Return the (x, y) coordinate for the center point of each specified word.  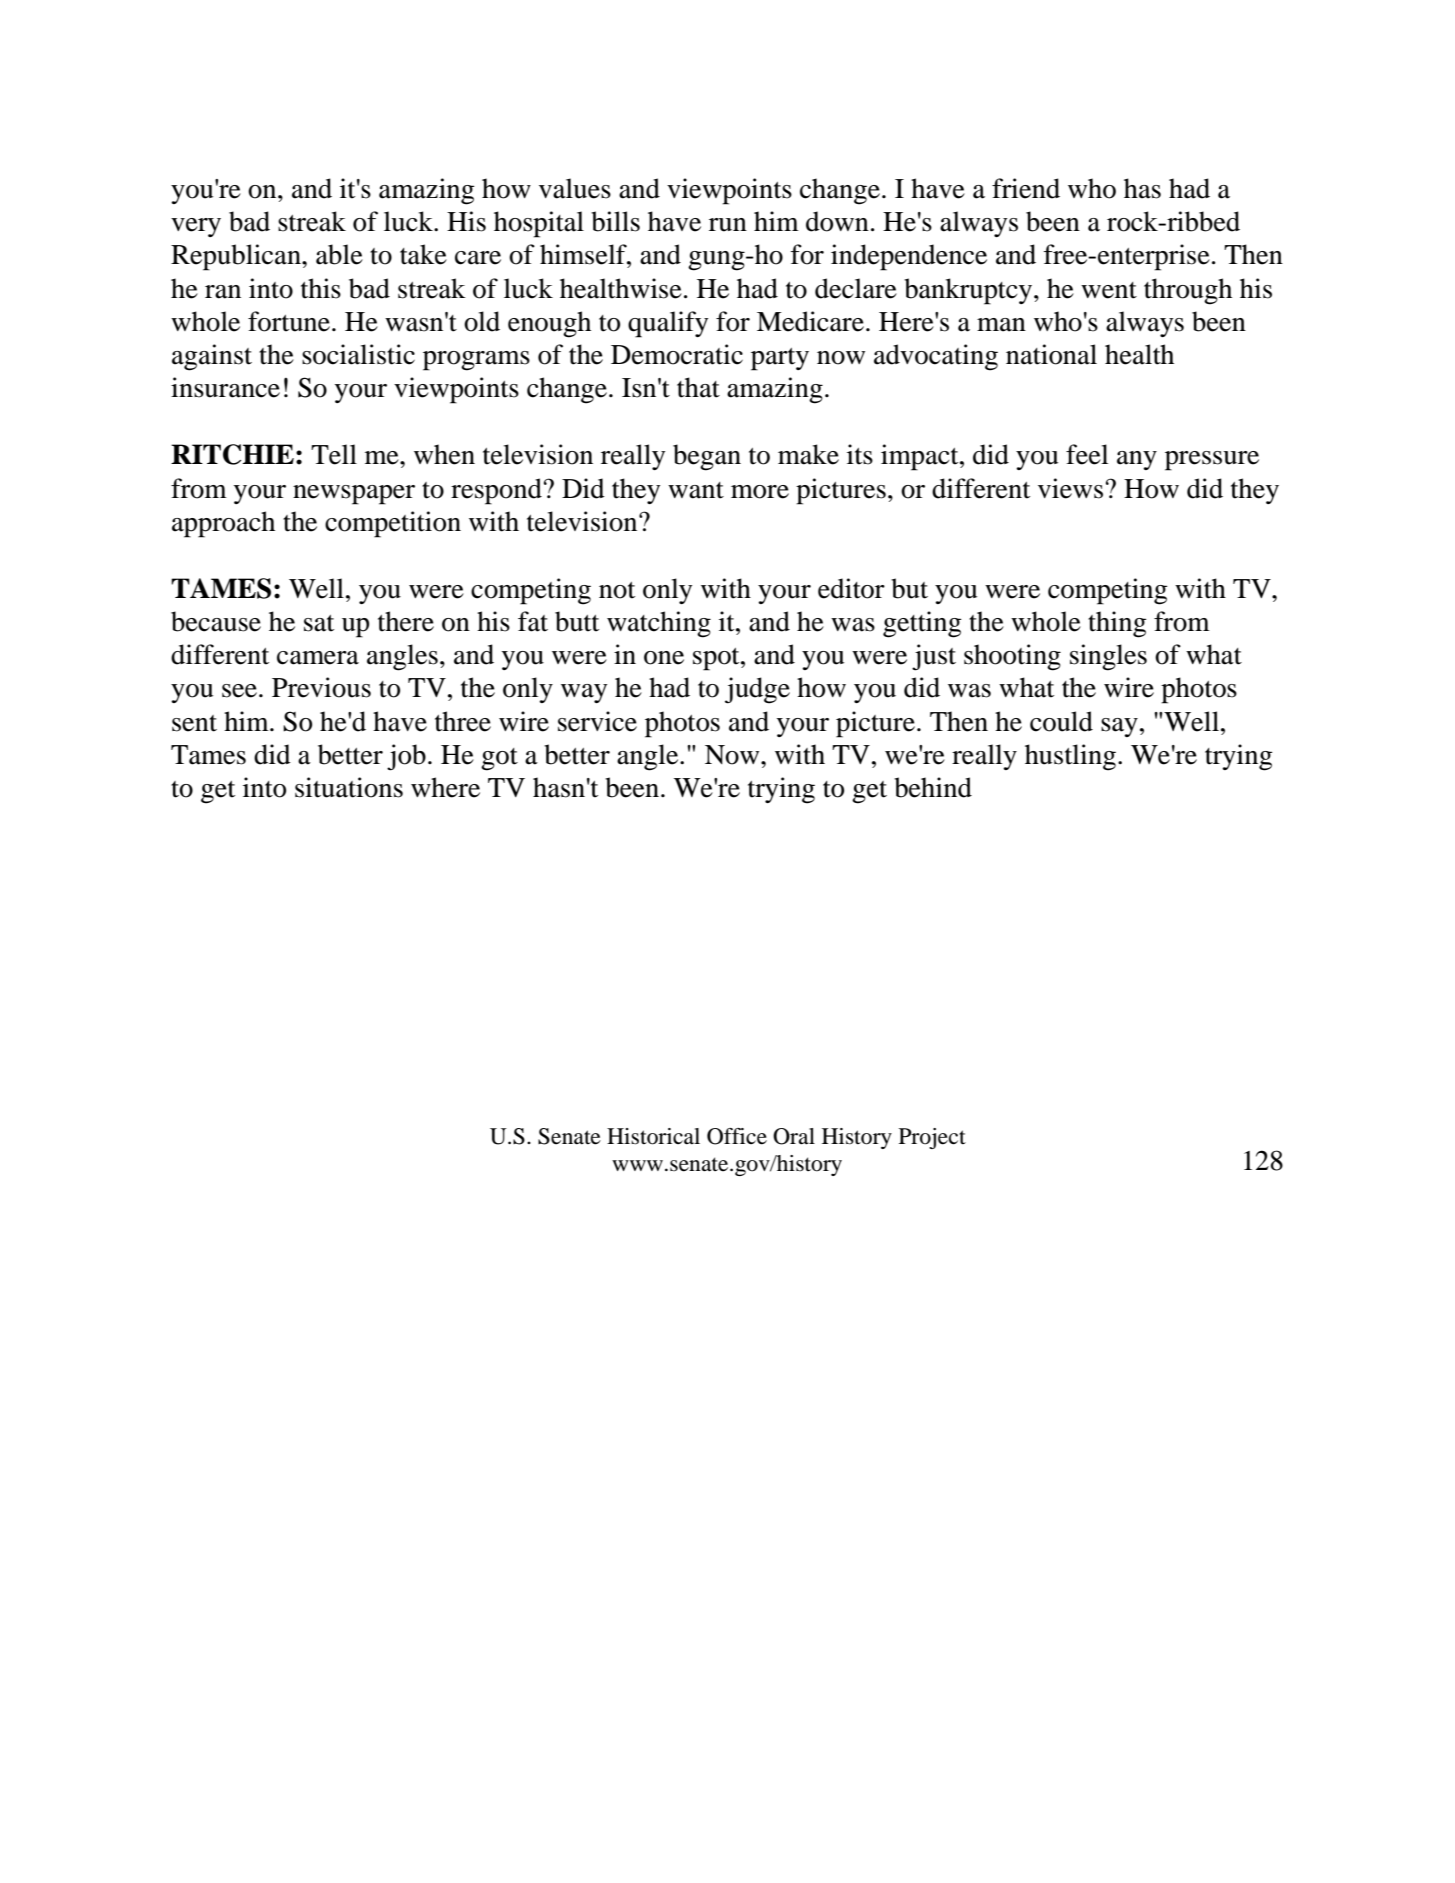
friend (1026, 188)
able (339, 254)
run (728, 225)
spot (717, 659)
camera (318, 658)
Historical (653, 1136)
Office (737, 1136)
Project (932, 1138)
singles (1108, 657)
